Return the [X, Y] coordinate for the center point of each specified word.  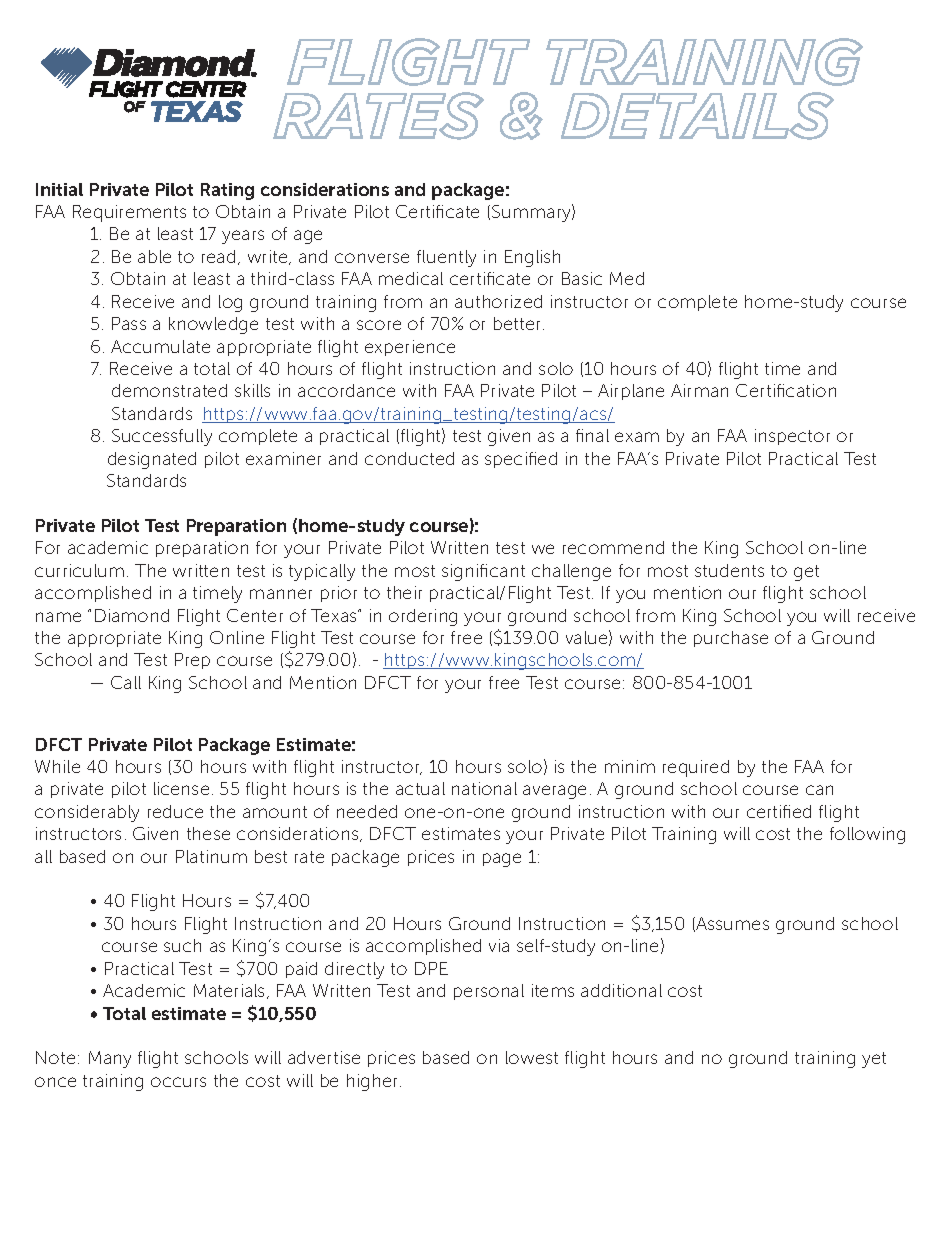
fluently [446, 258]
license [181, 788]
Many [110, 1059]
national [484, 788]
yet [874, 1060]
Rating [227, 191]
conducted [409, 458]
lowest [532, 1057]
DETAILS [697, 116]
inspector [792, 437]
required [696, 768]
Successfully [162, 437]
